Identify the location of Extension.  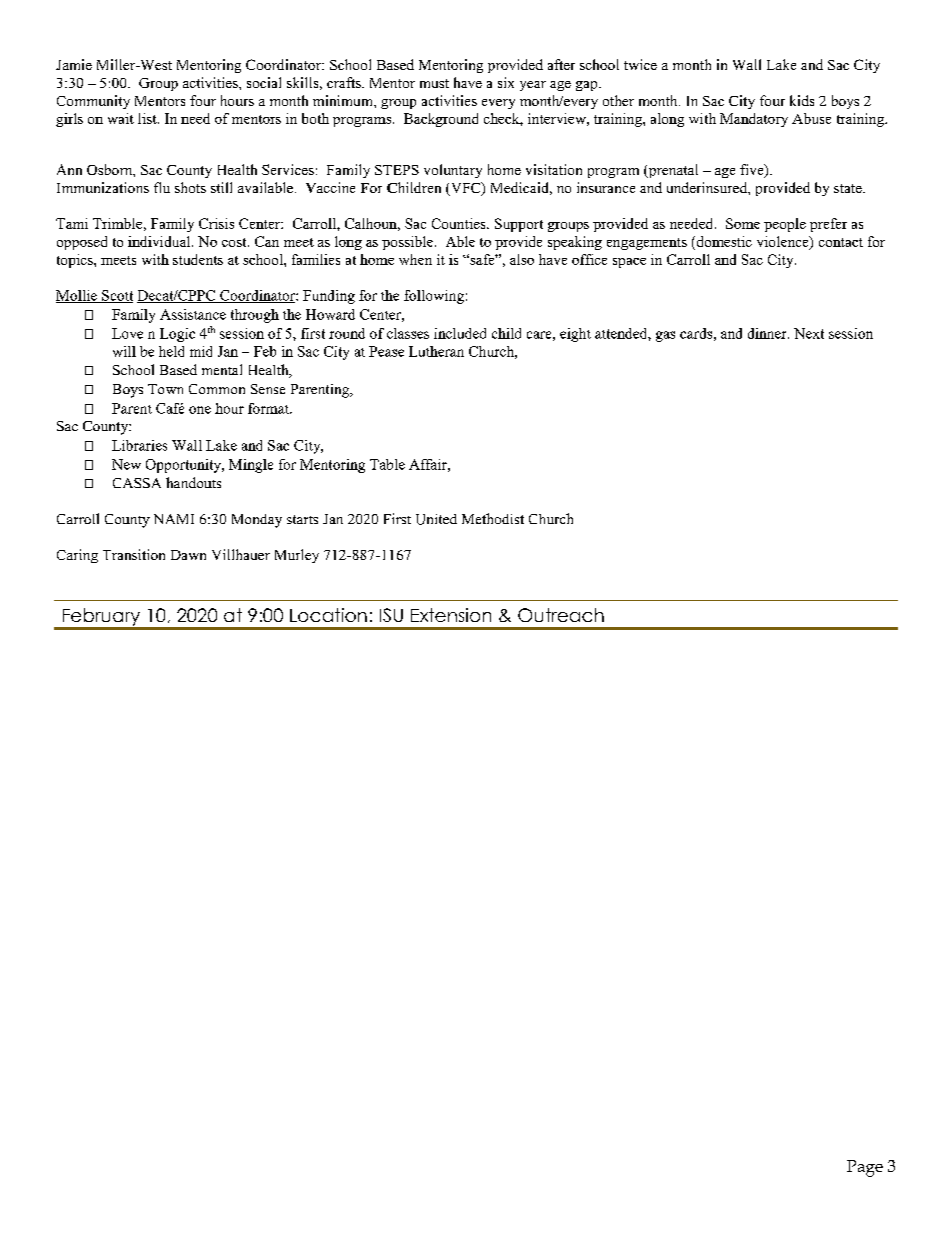
(451, 615).
